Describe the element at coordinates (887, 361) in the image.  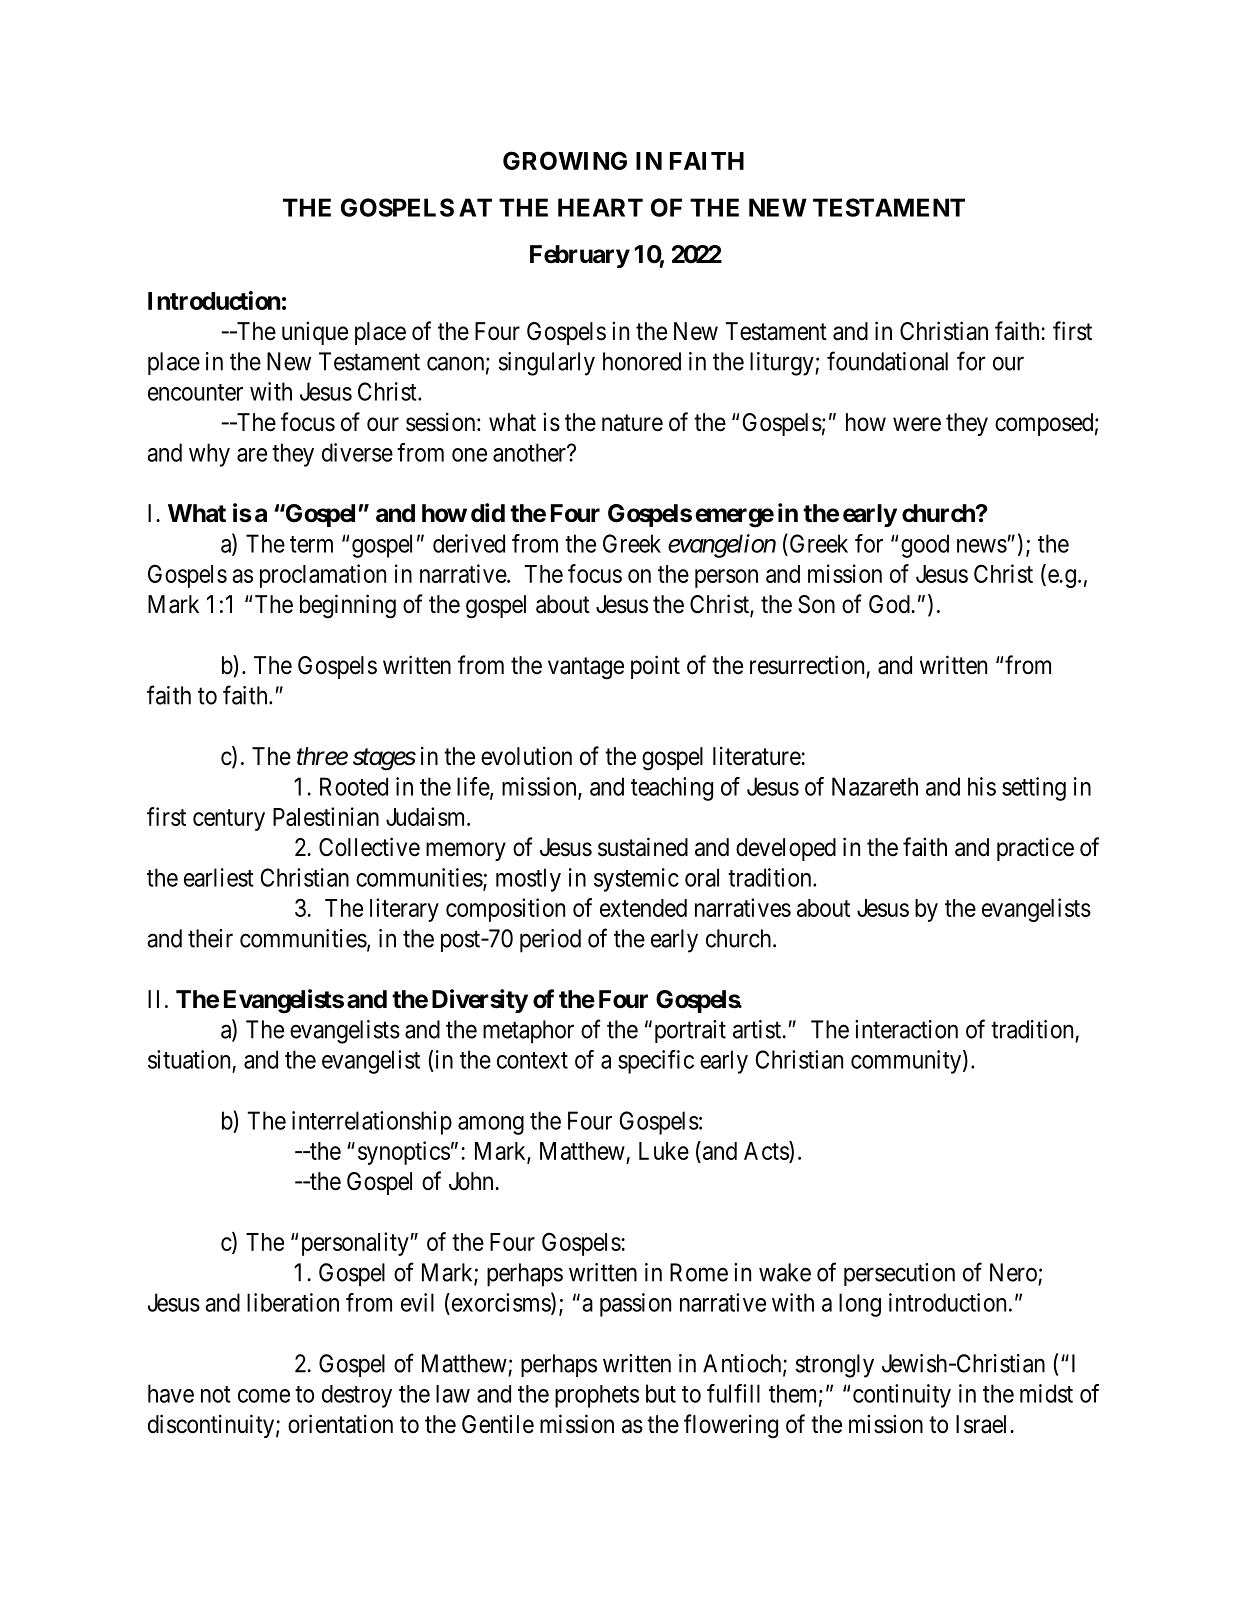
I see `foundational` at that location.
